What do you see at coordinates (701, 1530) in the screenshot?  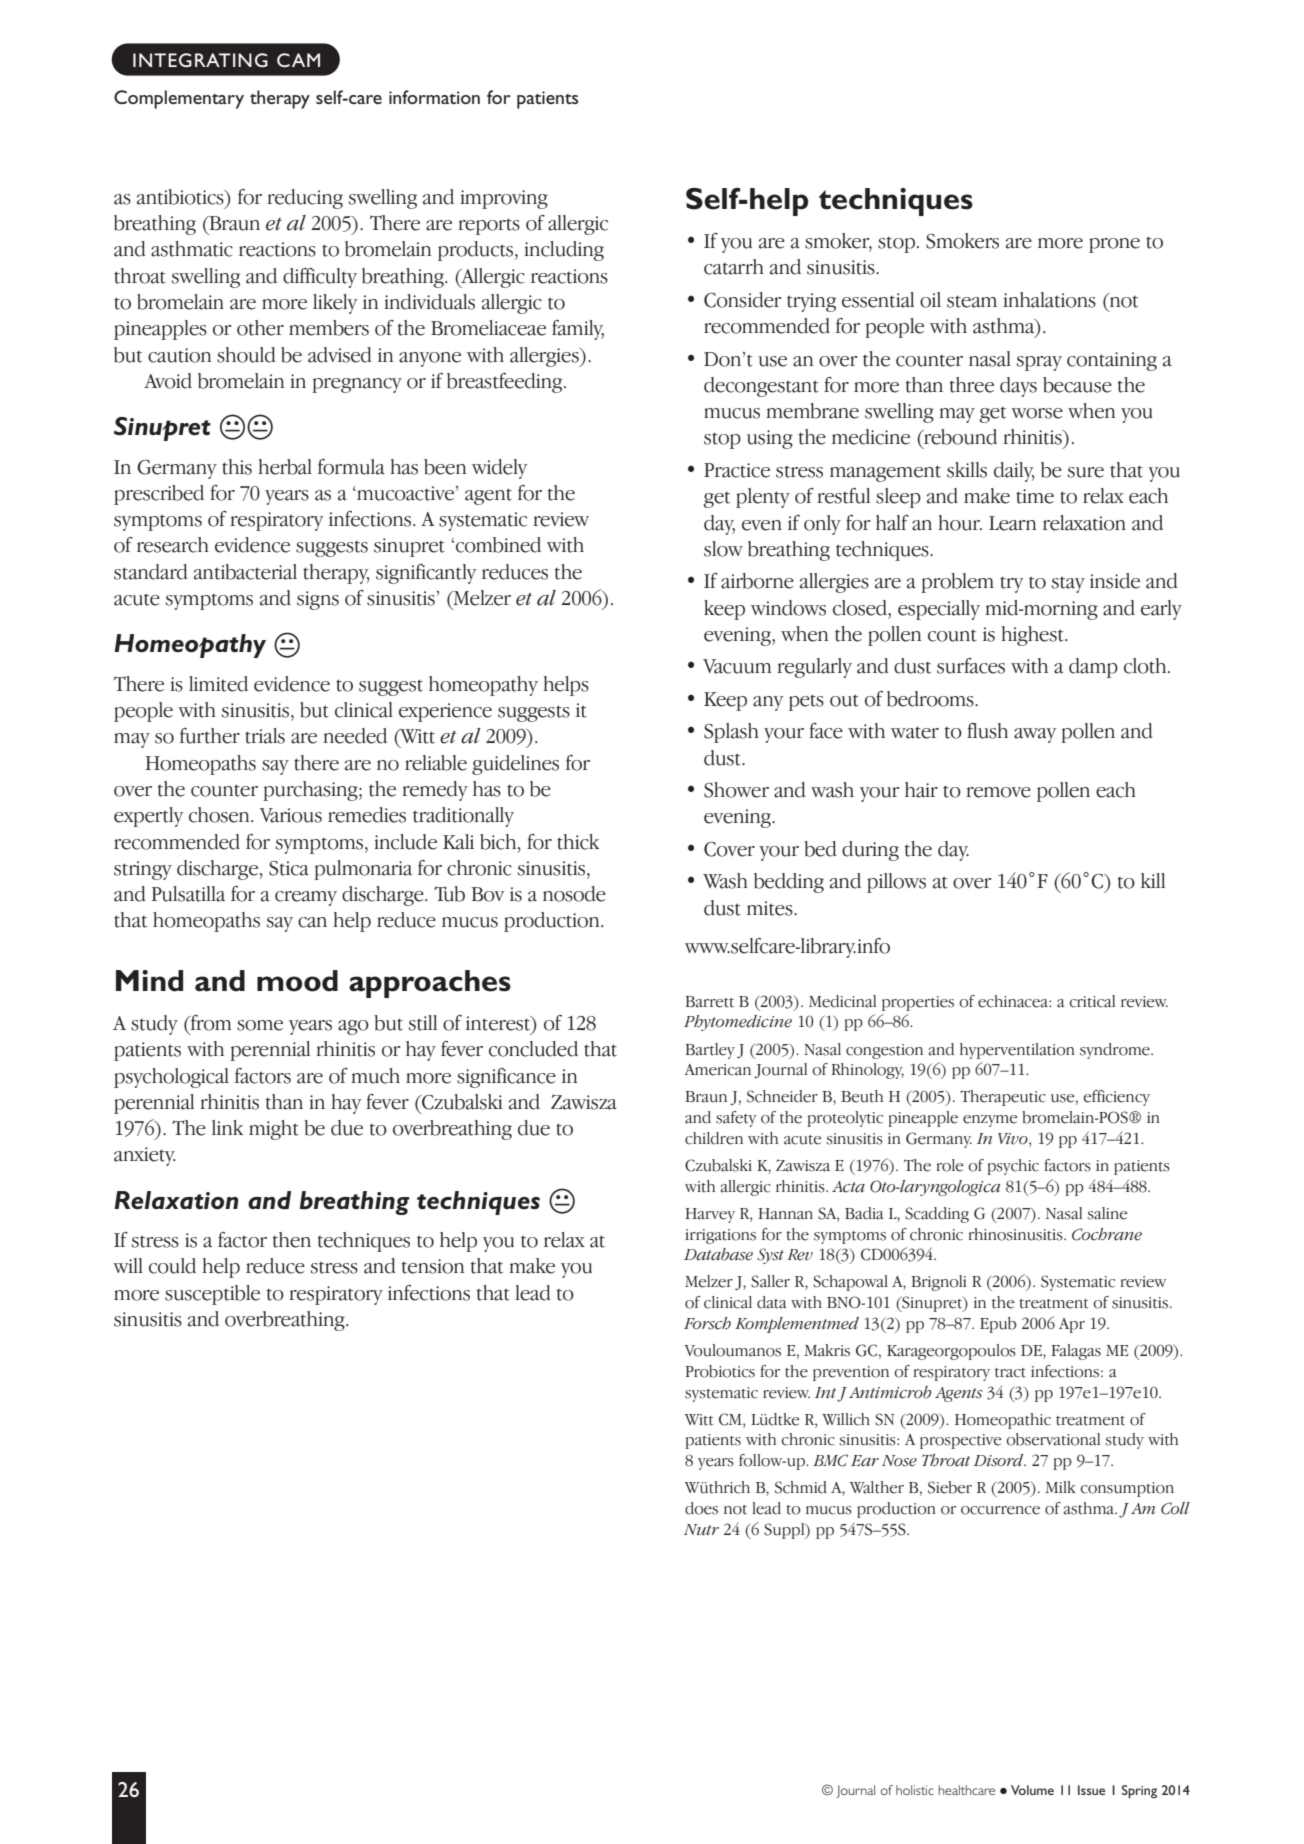 I see `Nutr` at bounding box center [701, 1530].
